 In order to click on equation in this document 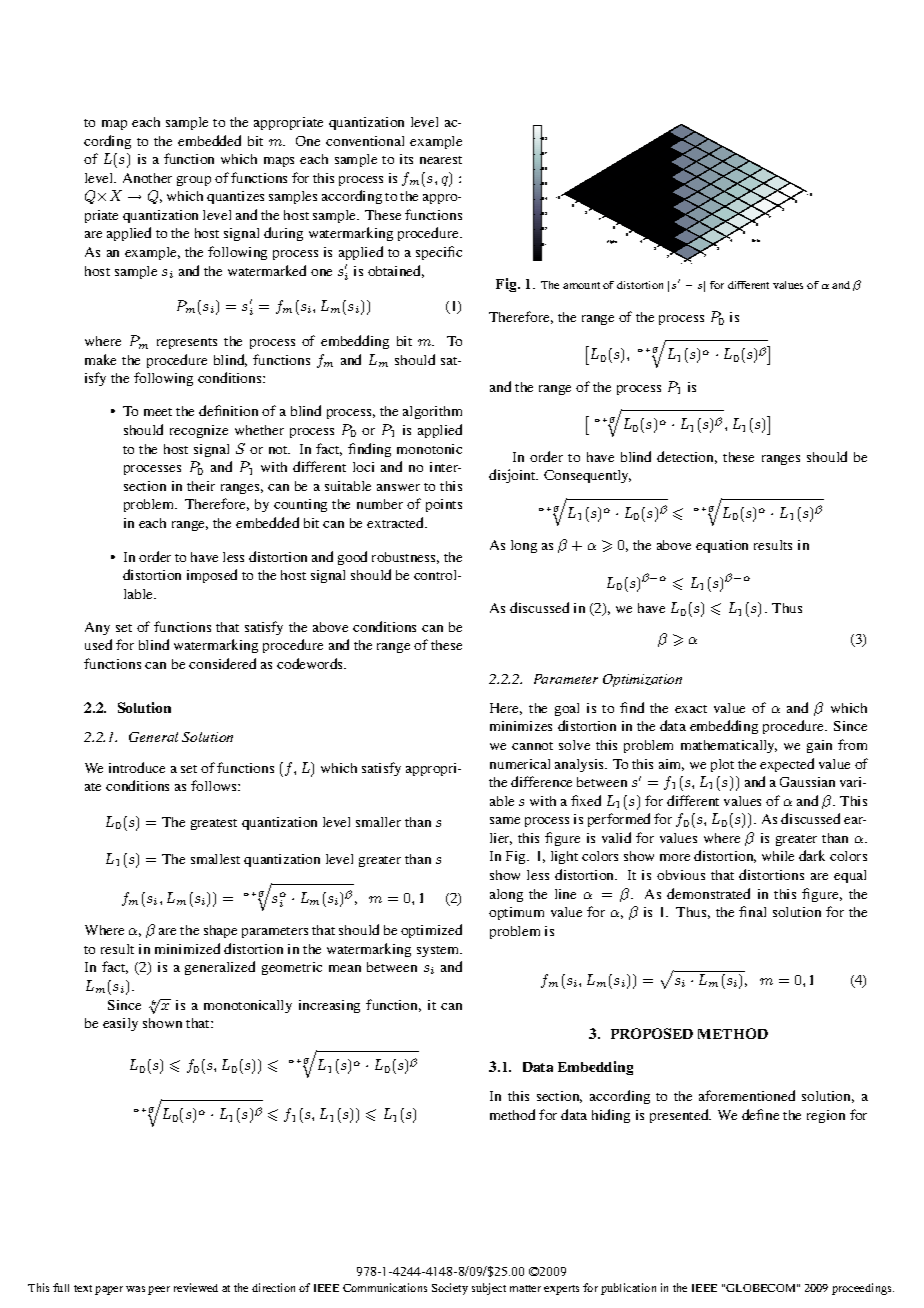, I will do `click(722, 546)`.
